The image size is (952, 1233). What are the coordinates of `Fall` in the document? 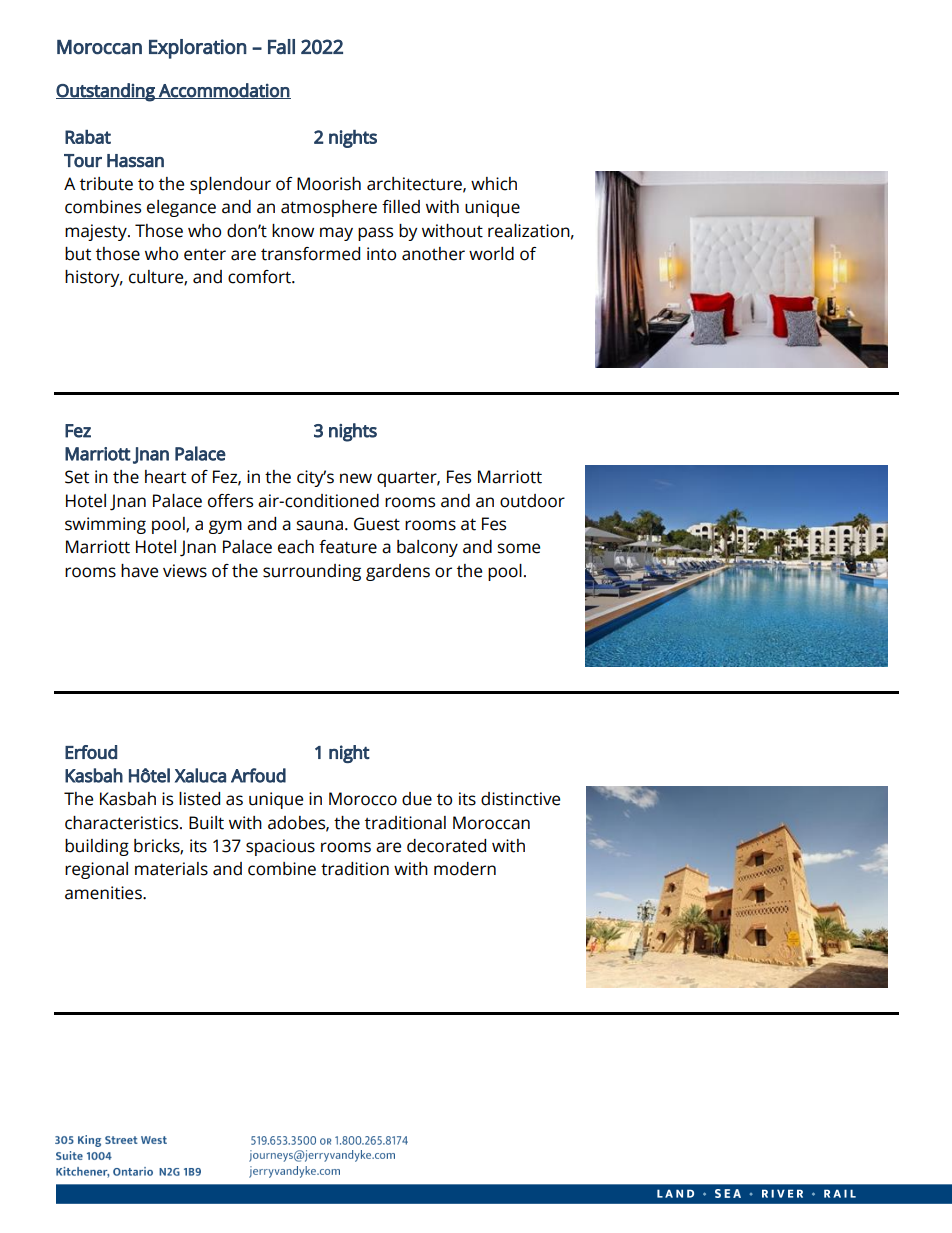 It's located at (281, 47).
